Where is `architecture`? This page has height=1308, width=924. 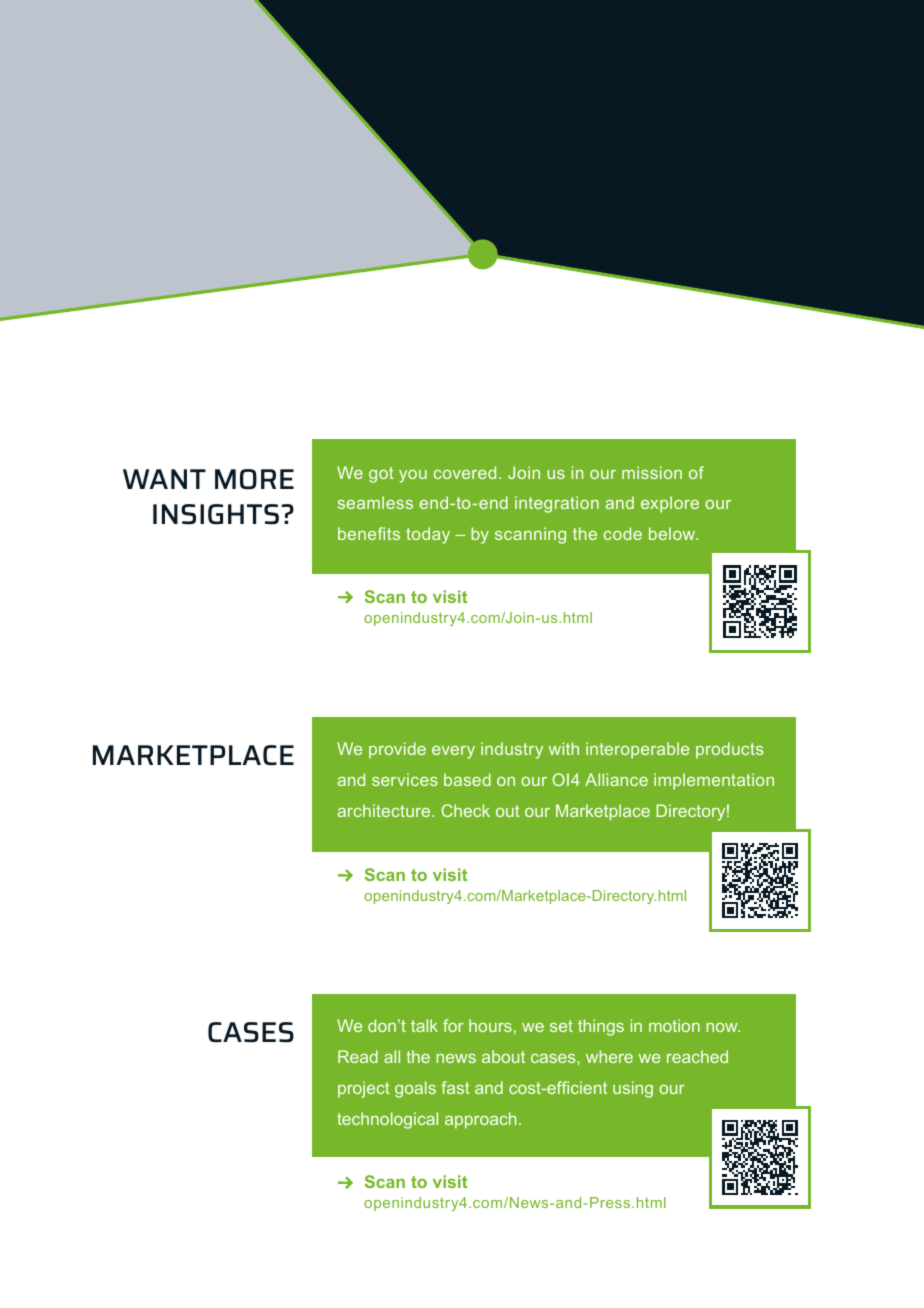 architecture is located at coordinates (385, 810).
